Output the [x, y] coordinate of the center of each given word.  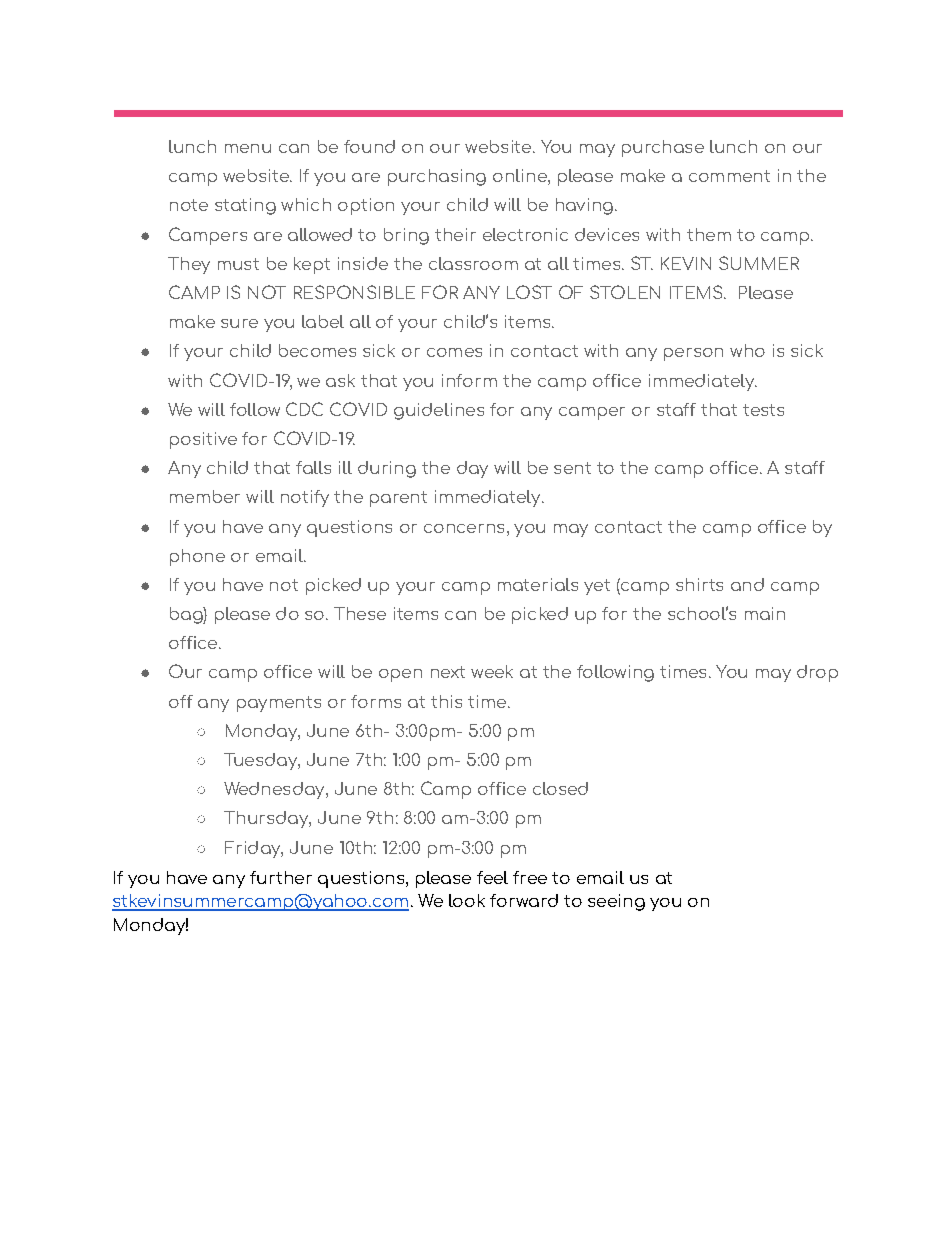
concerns [464, 528]
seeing [616, 902]
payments [279, 704]
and [747, 584]
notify [305, 498]
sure [239, 323]
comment [729, 176]
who [747, 350]
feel [492, 877]
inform [469, 380]
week [492, 671]
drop [817, 673]
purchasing [437, 177]
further [281, 877]
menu [248, 148]
